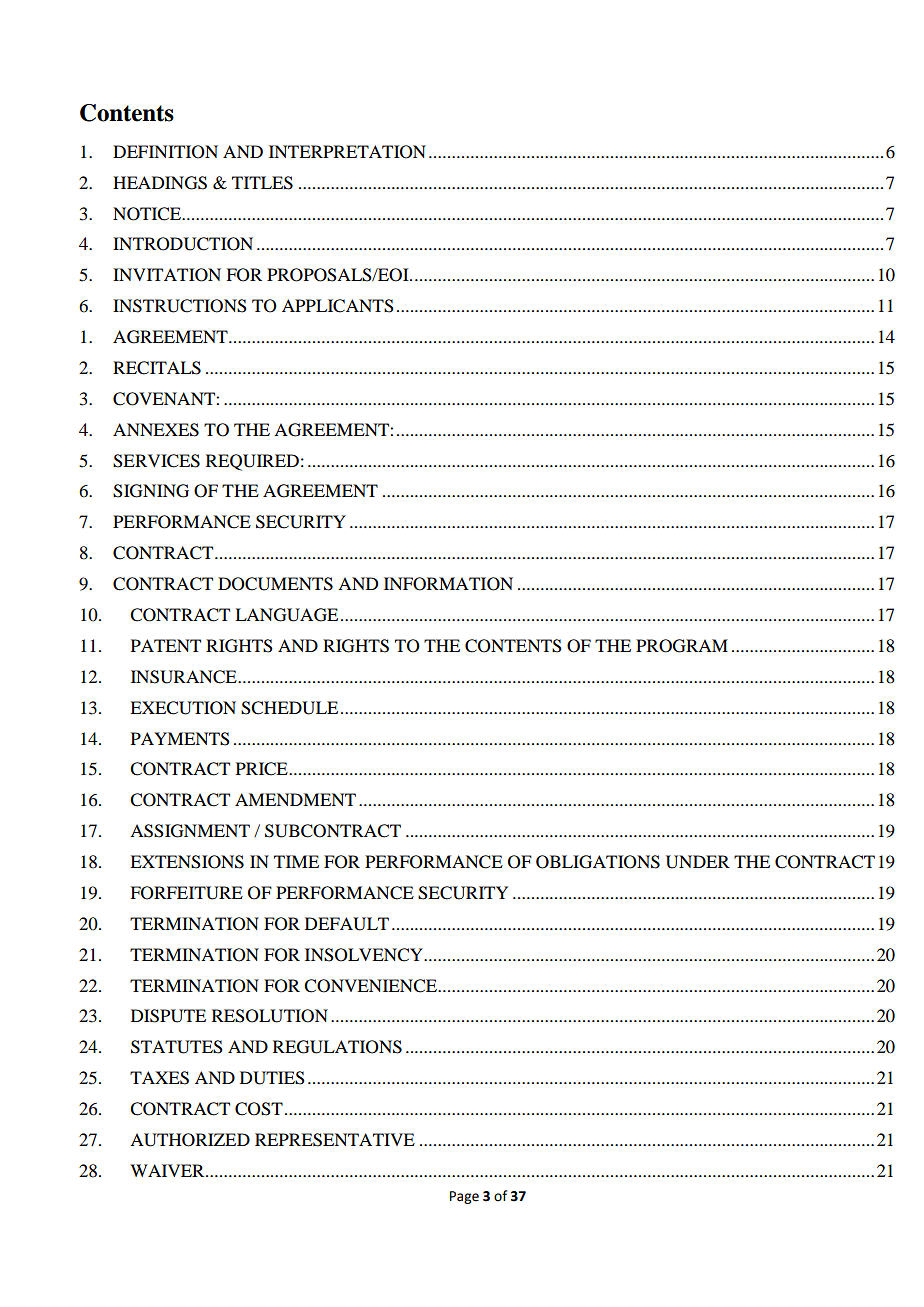 This document has height=1307, width=924. I want to click on PATENT, so click(166, 645).
